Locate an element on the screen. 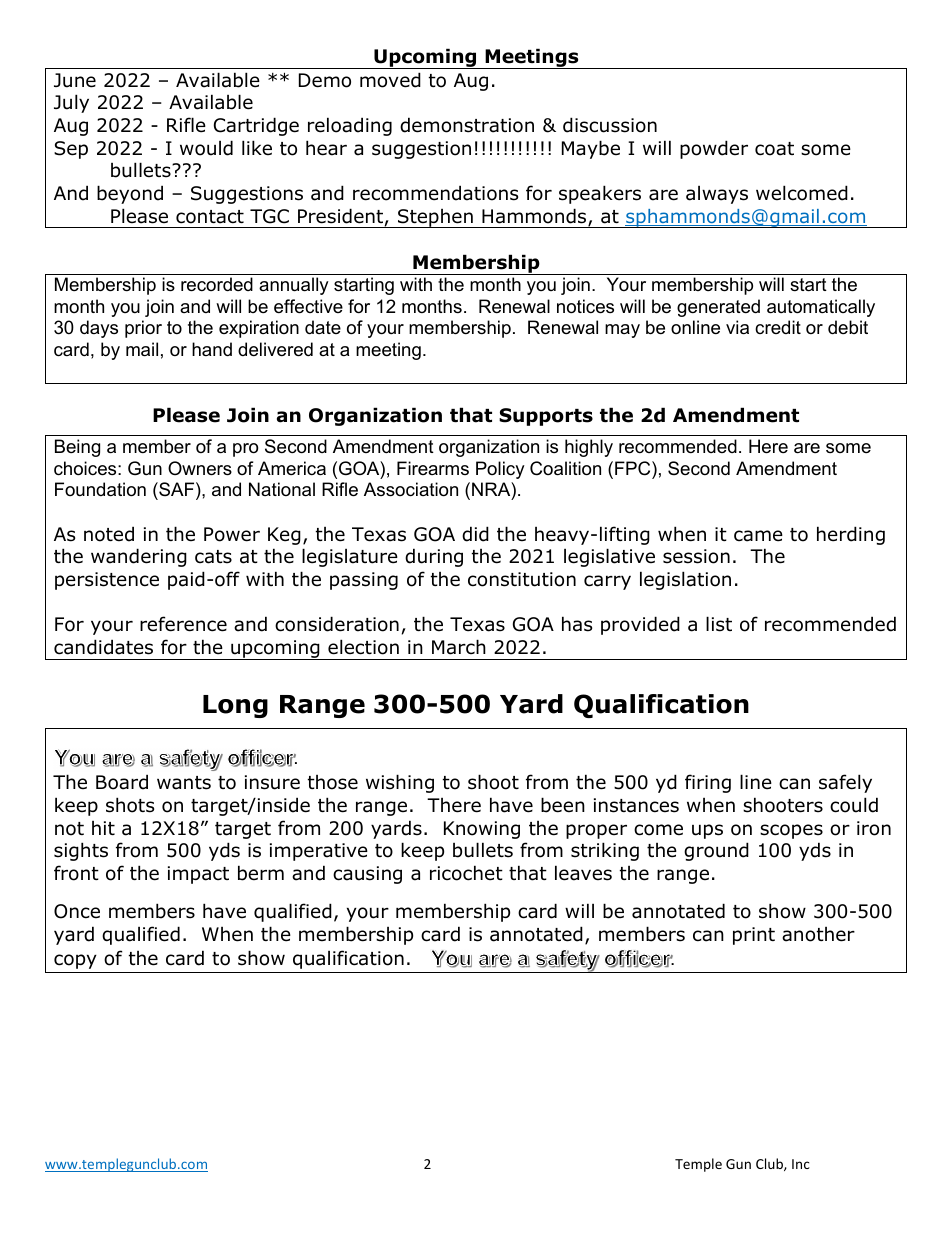  reference is located at coordinates (183, 624).
